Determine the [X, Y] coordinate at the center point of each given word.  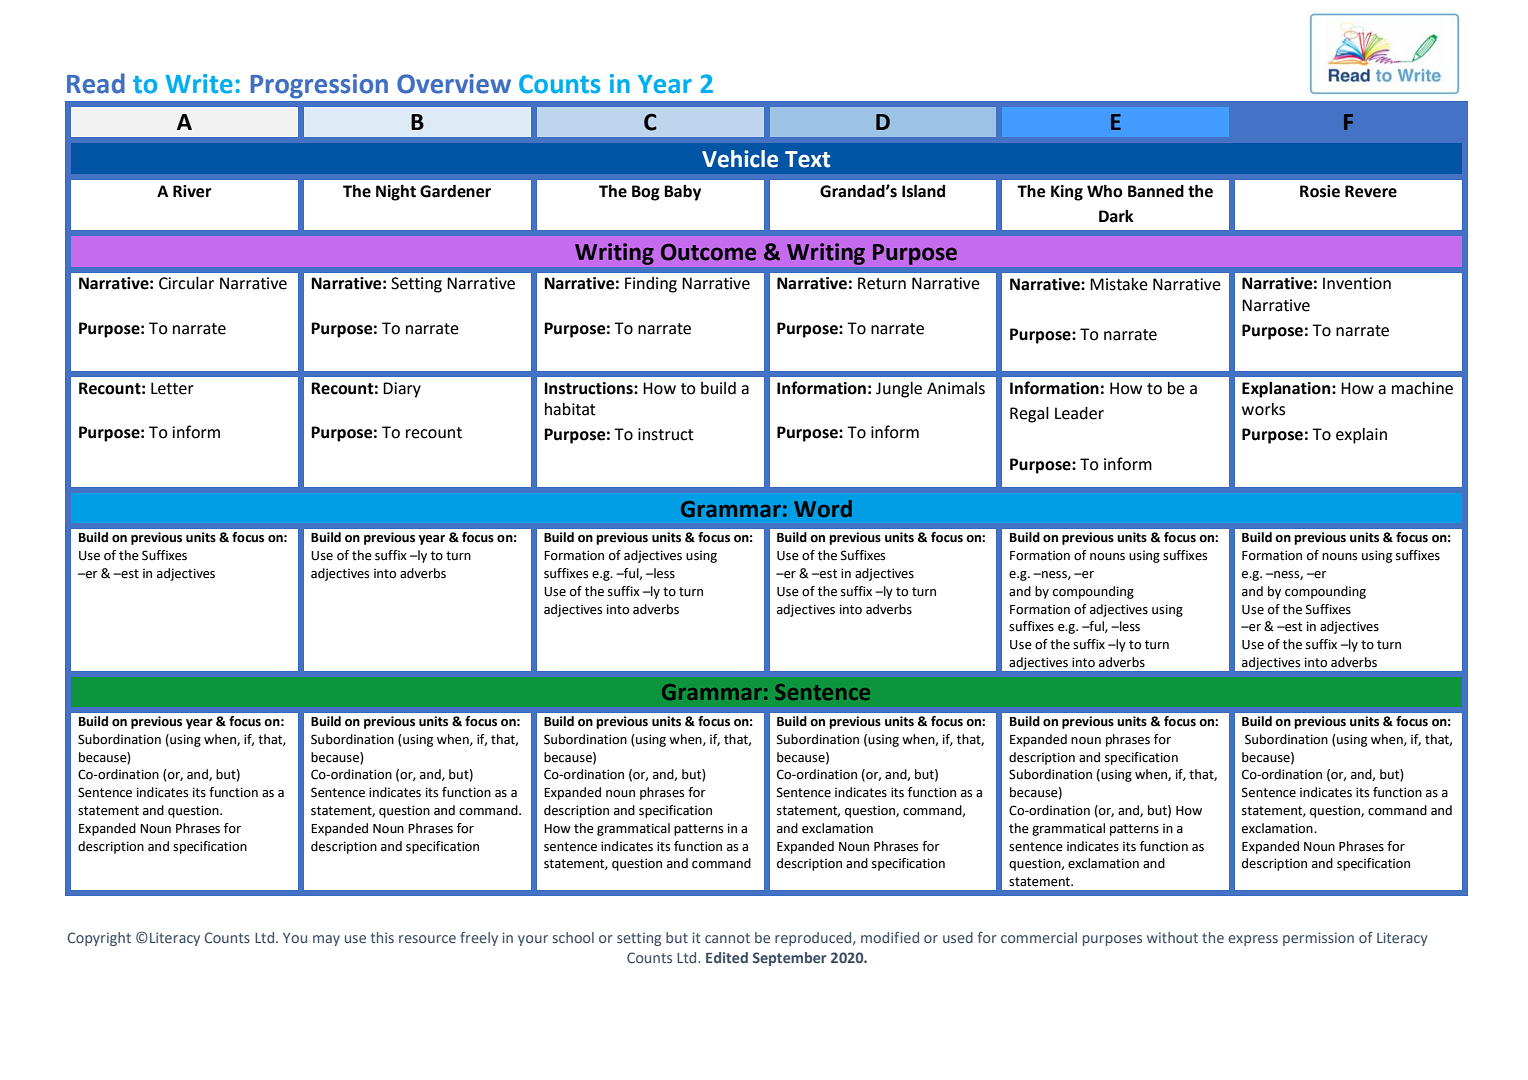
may [326, 940]
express [1253, 940]
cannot [727, 938]
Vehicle [740, 159]
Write [199, 84]
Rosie [1320, 191]
